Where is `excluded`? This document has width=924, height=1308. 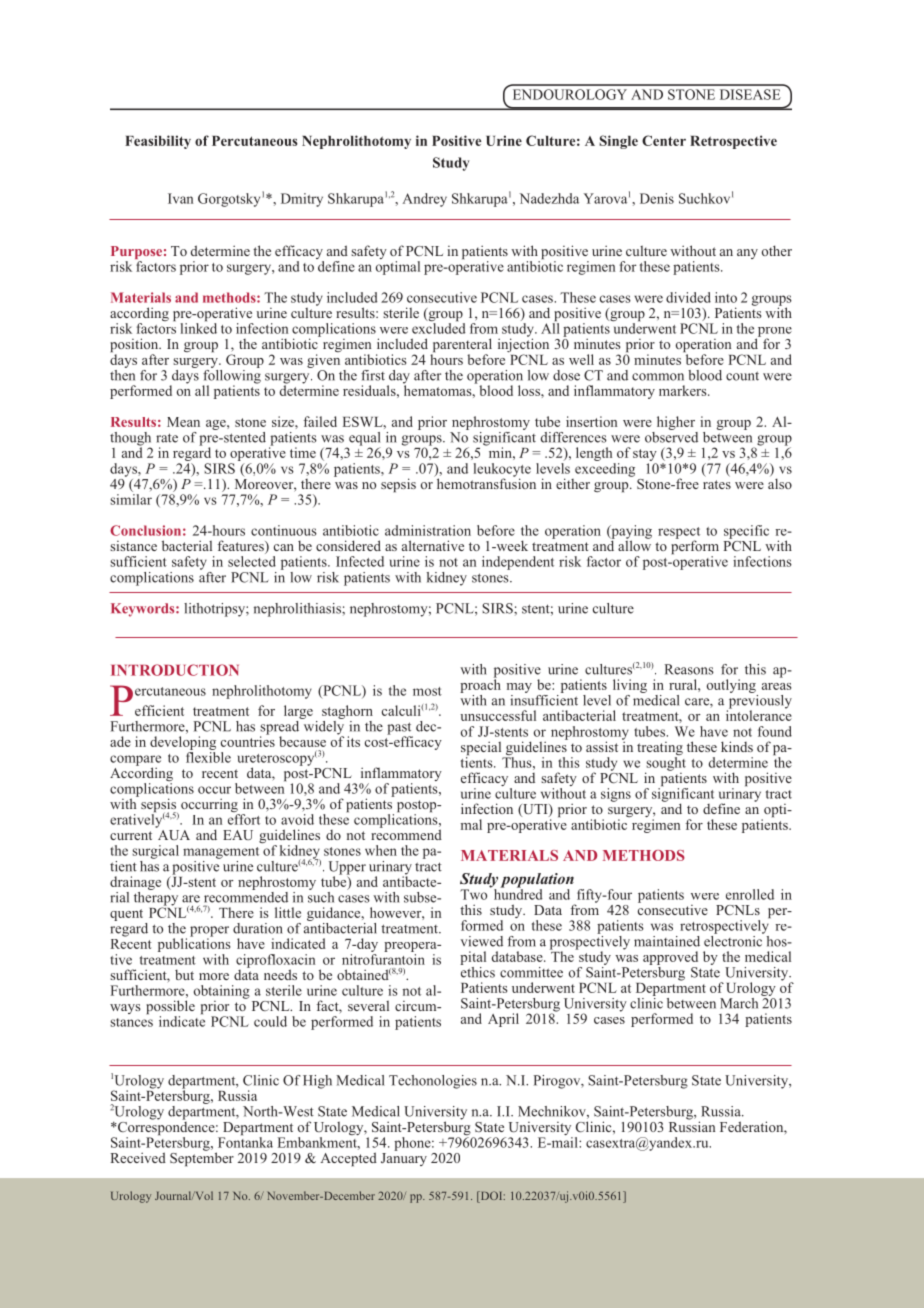 excluded is located at coordinates (438, 327).
